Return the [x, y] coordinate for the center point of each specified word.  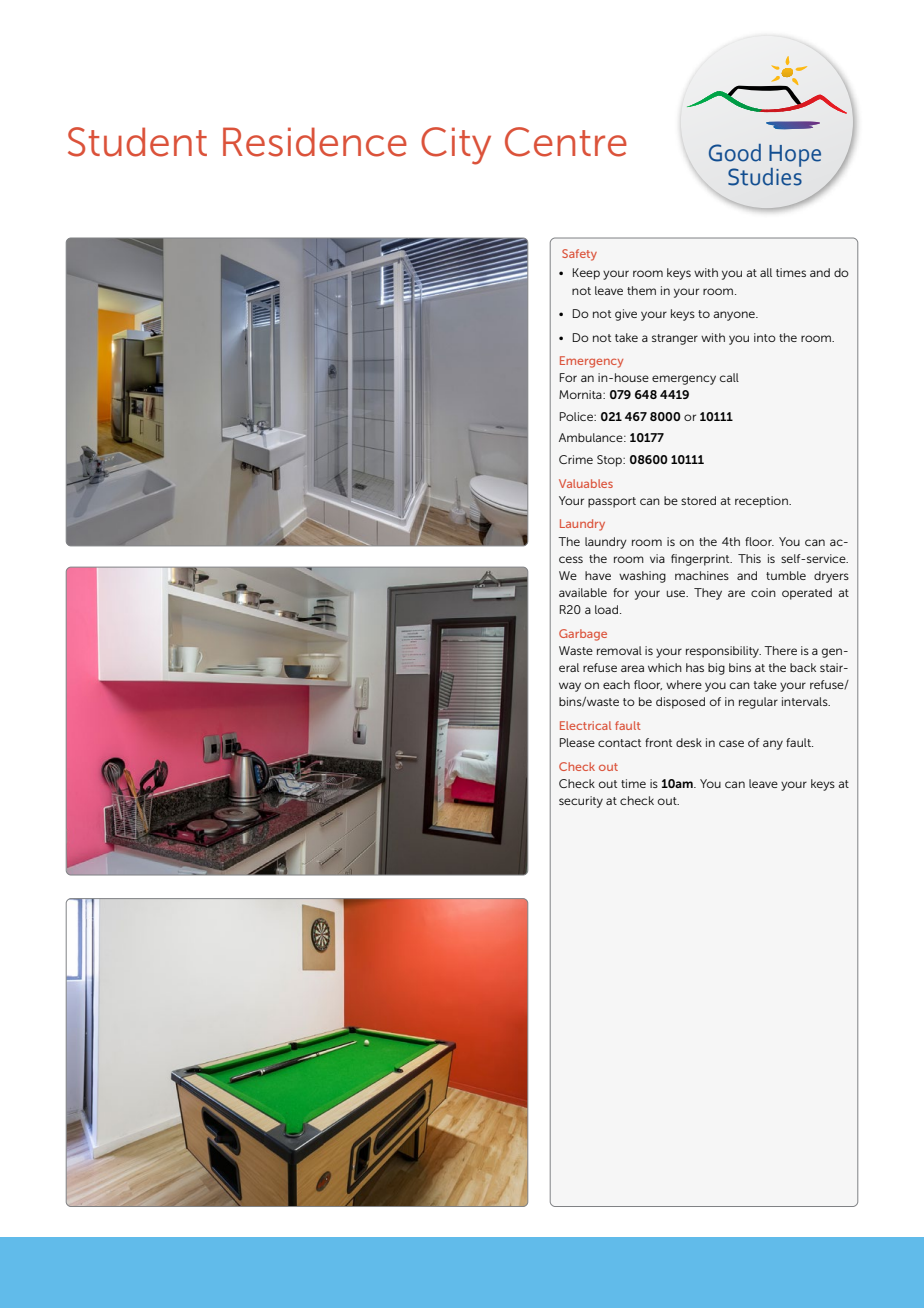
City [456, 146]
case [731, 743]
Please [577, 742]
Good [735, 153]
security [581, 802]
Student [137, 142]
